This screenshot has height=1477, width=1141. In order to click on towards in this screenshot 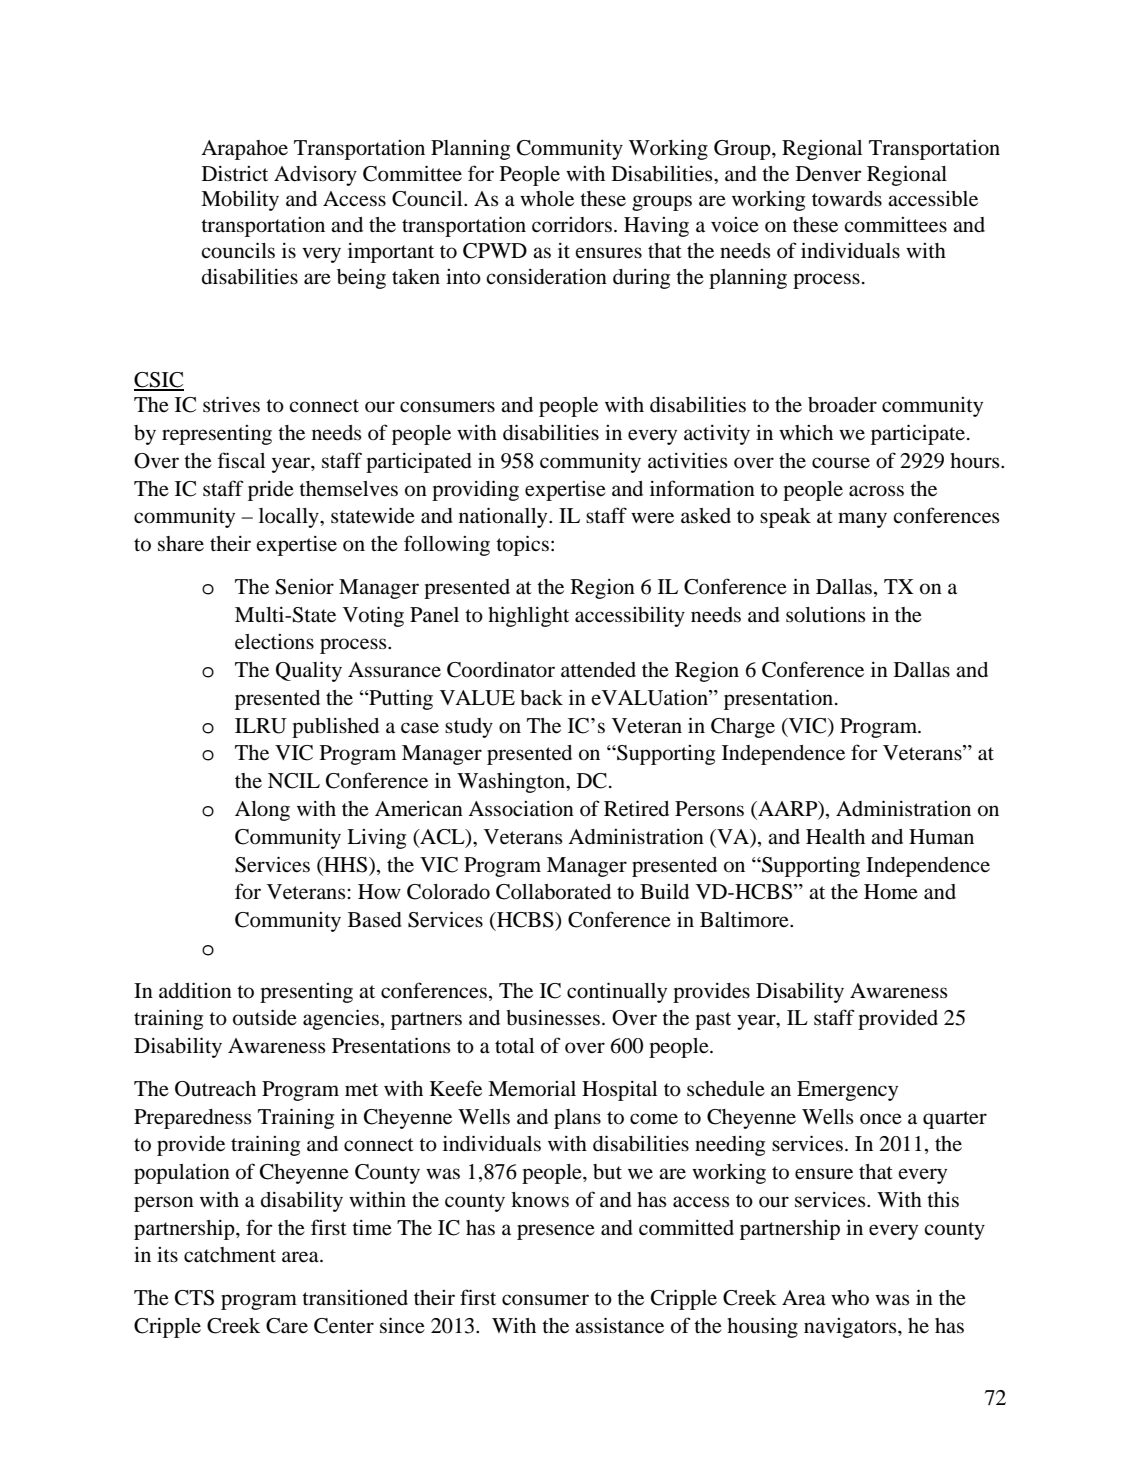, I will do `click(847, 199)`.
